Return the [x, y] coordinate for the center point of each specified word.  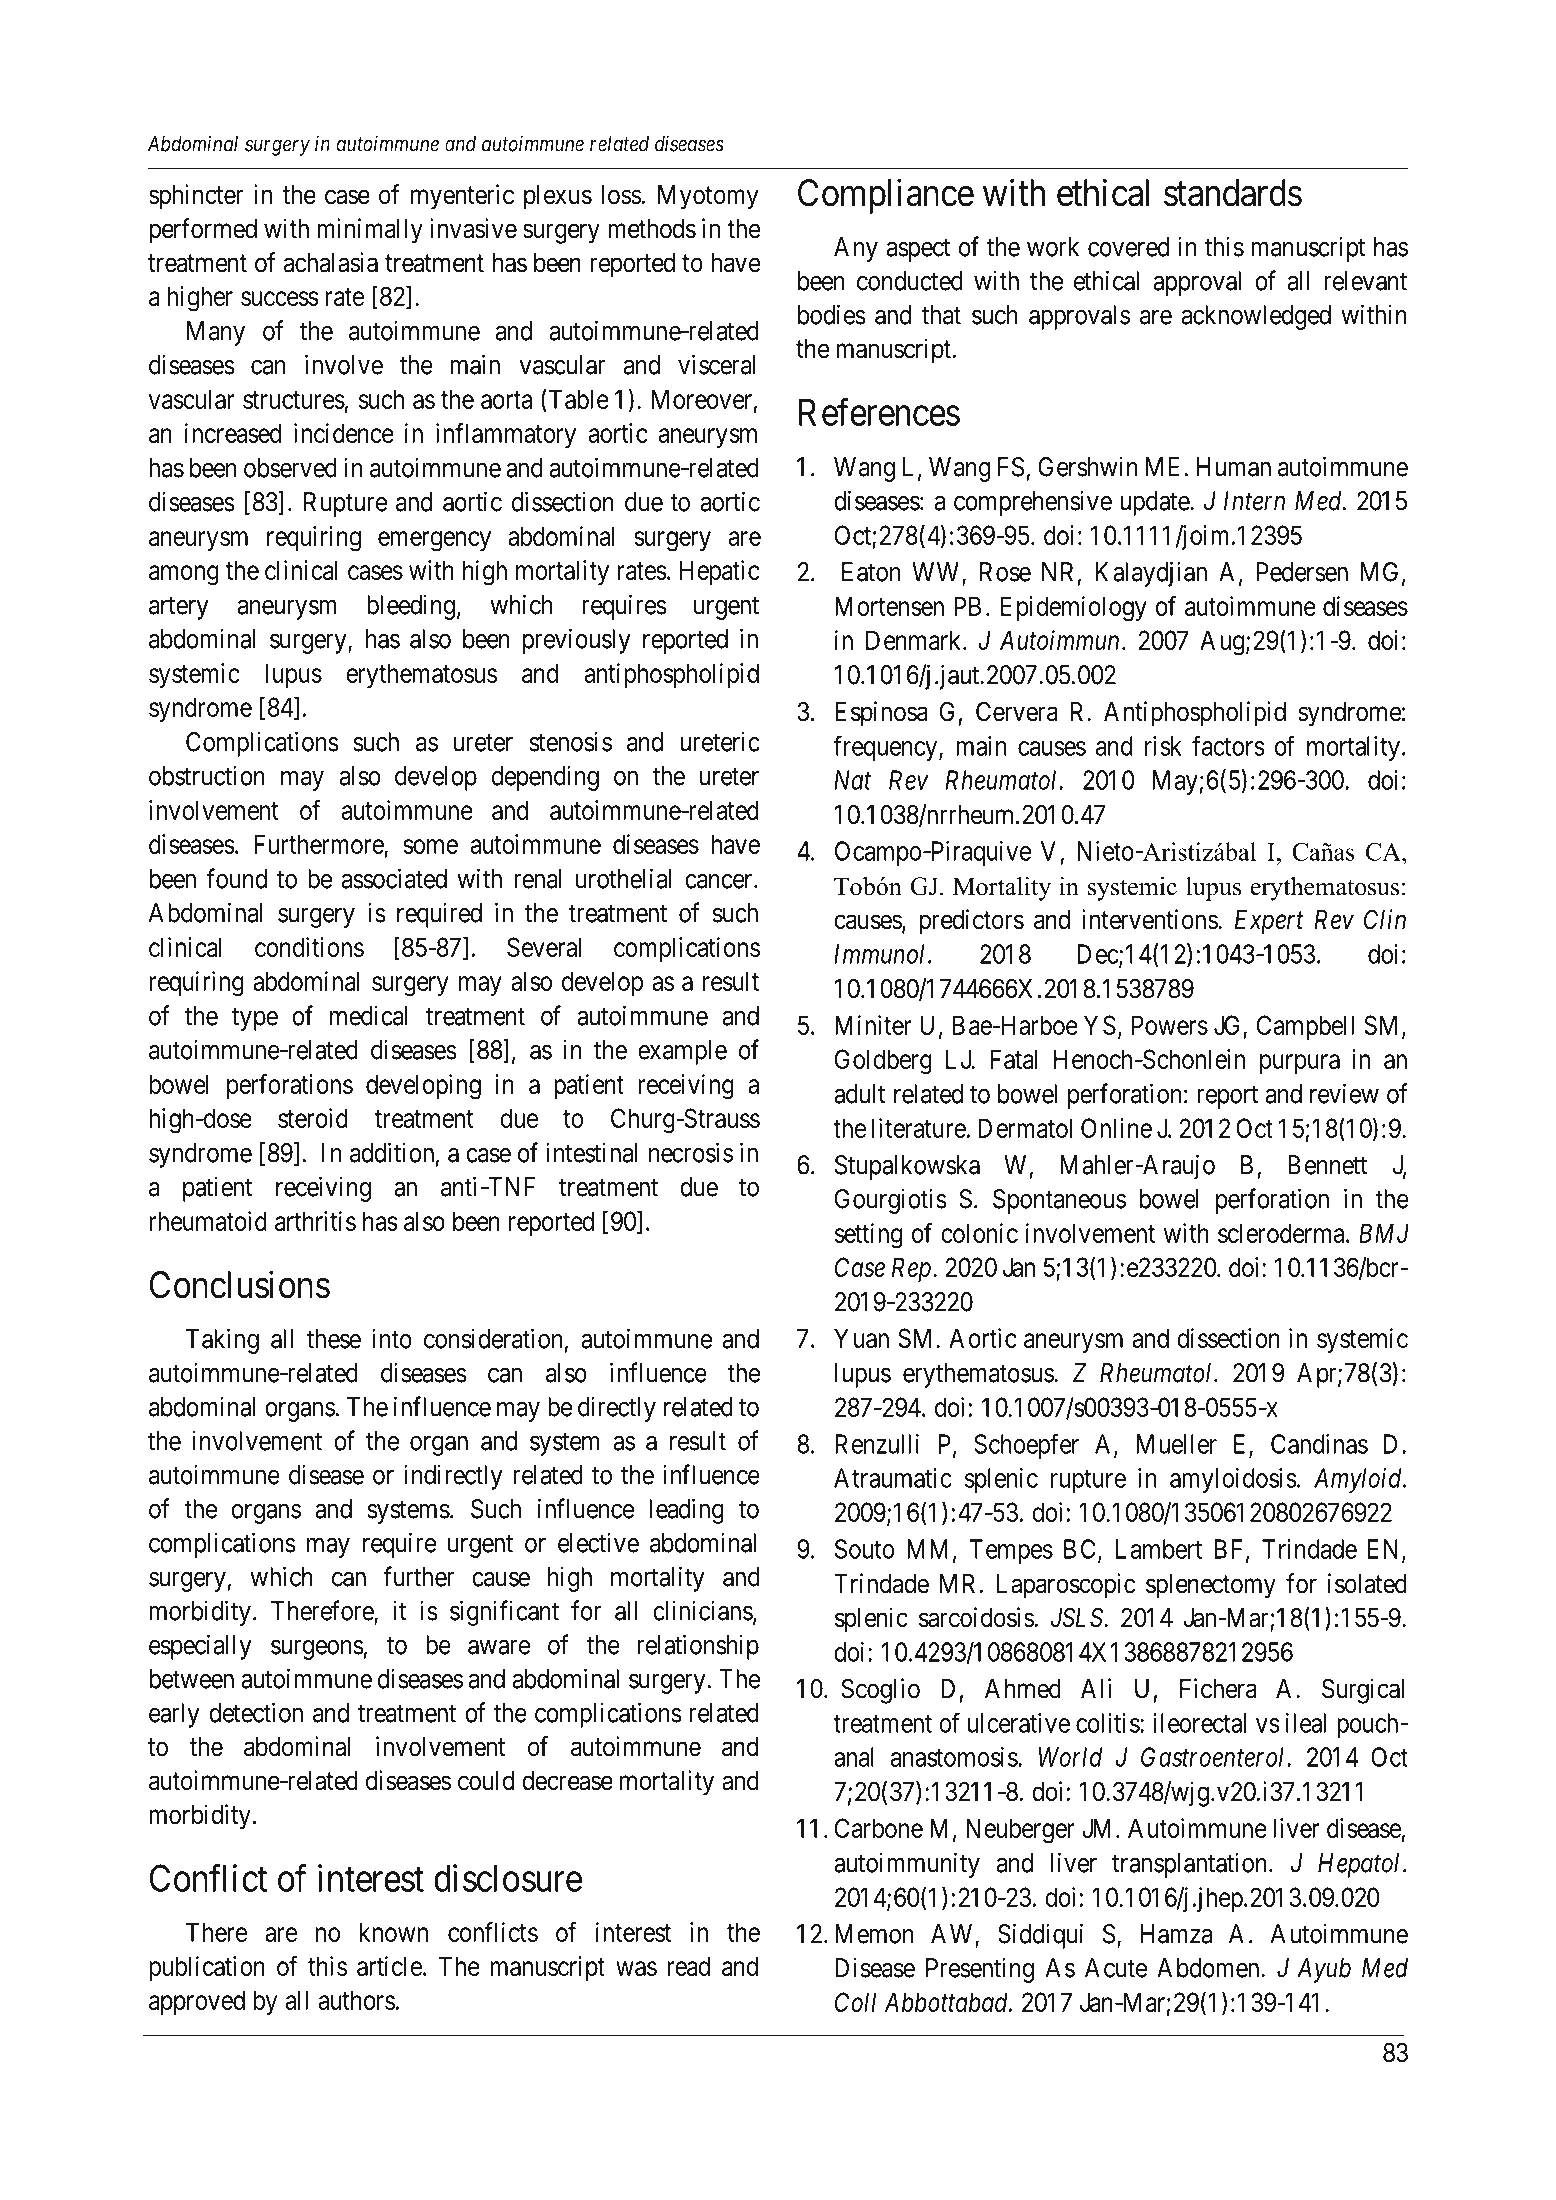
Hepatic [719, 572]
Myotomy [708, 197]
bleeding [411, 607]
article [389, 1966]
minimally [370, 231]
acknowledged [1256, 317]
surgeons [317, 1650]
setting [868, 1236]
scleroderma [1282, 1233]
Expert [1269, 922]
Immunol [881, 954]
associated [394, 878]
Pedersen [1302, 572]
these [334, 1339]
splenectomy [1211, 1586]
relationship [698, 1647]
